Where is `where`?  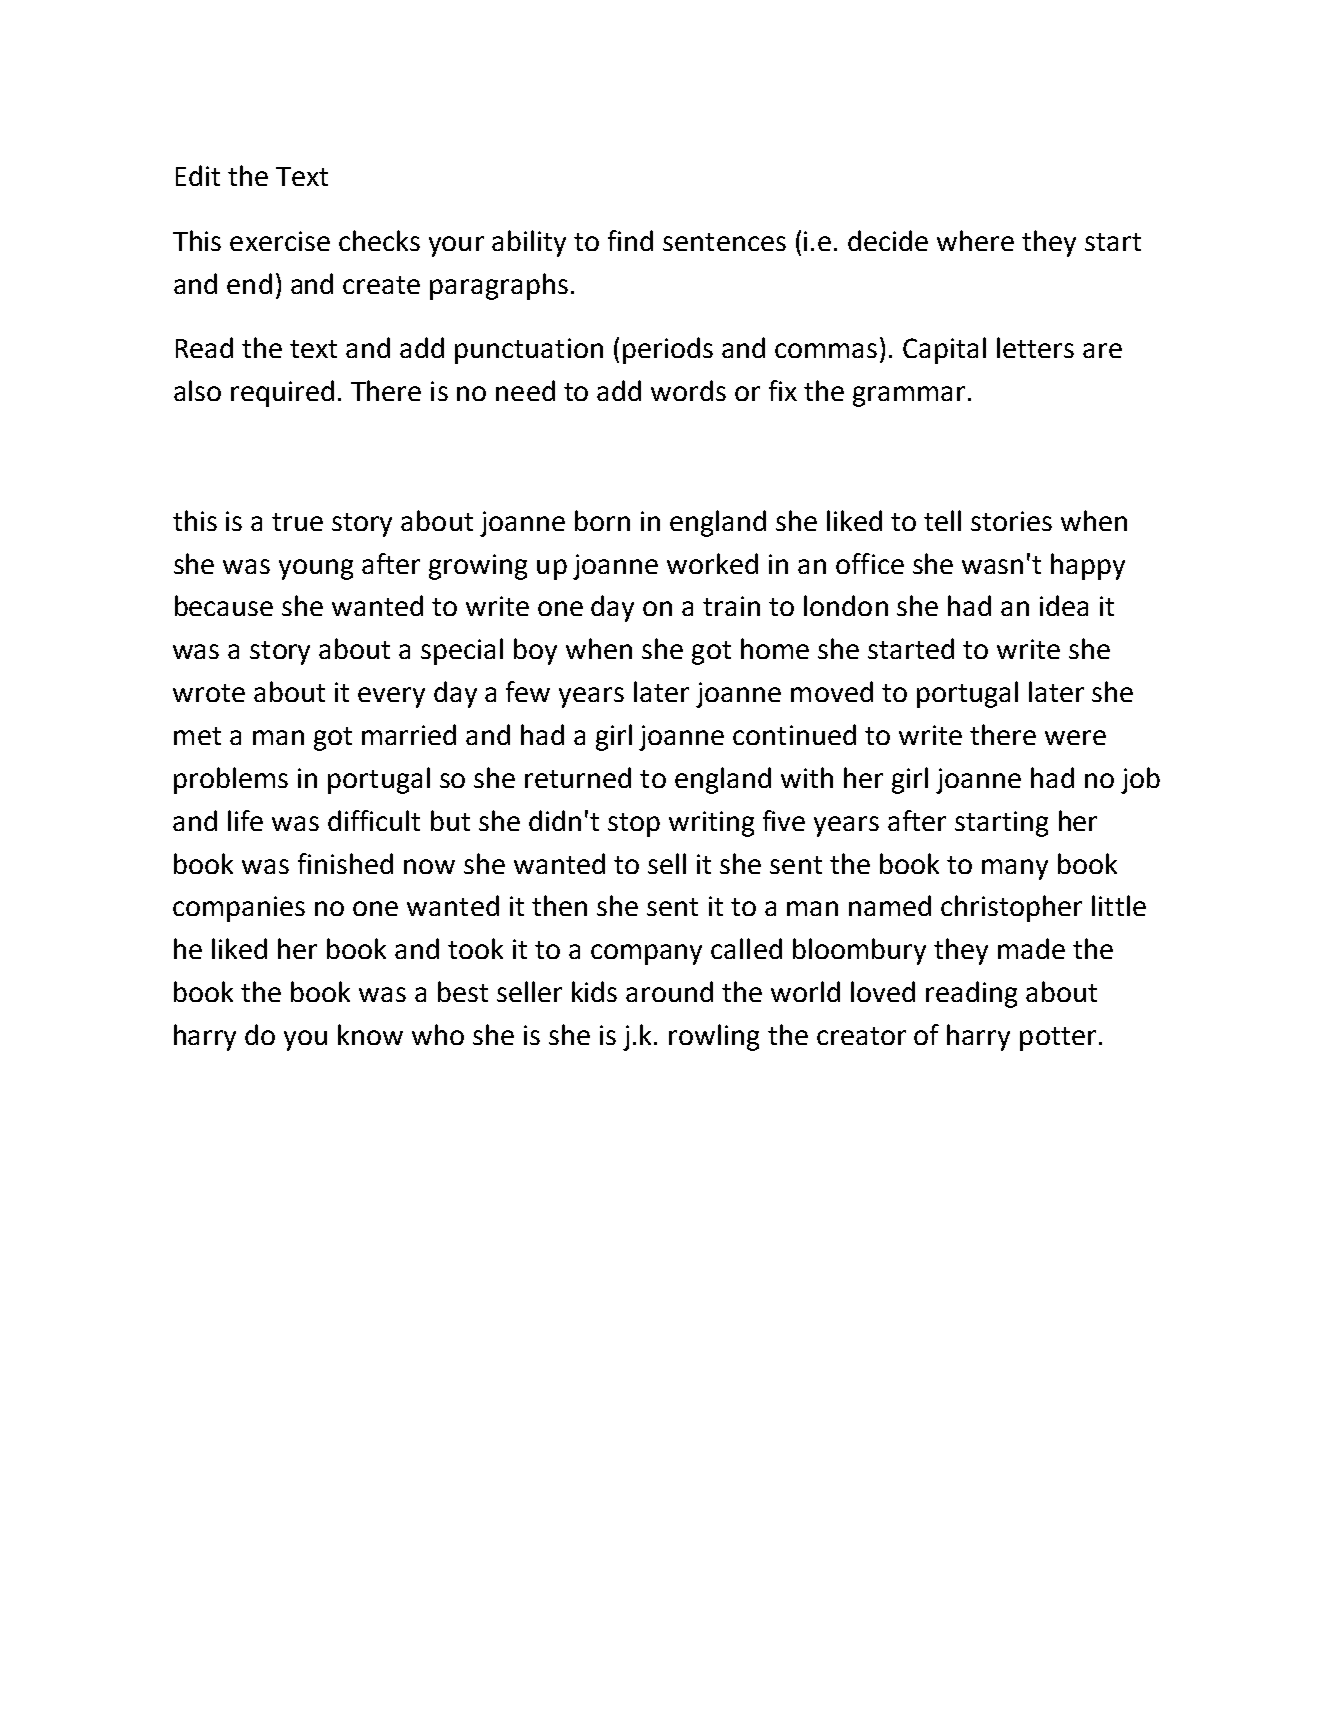 where is located at coordinates (975, 240).
